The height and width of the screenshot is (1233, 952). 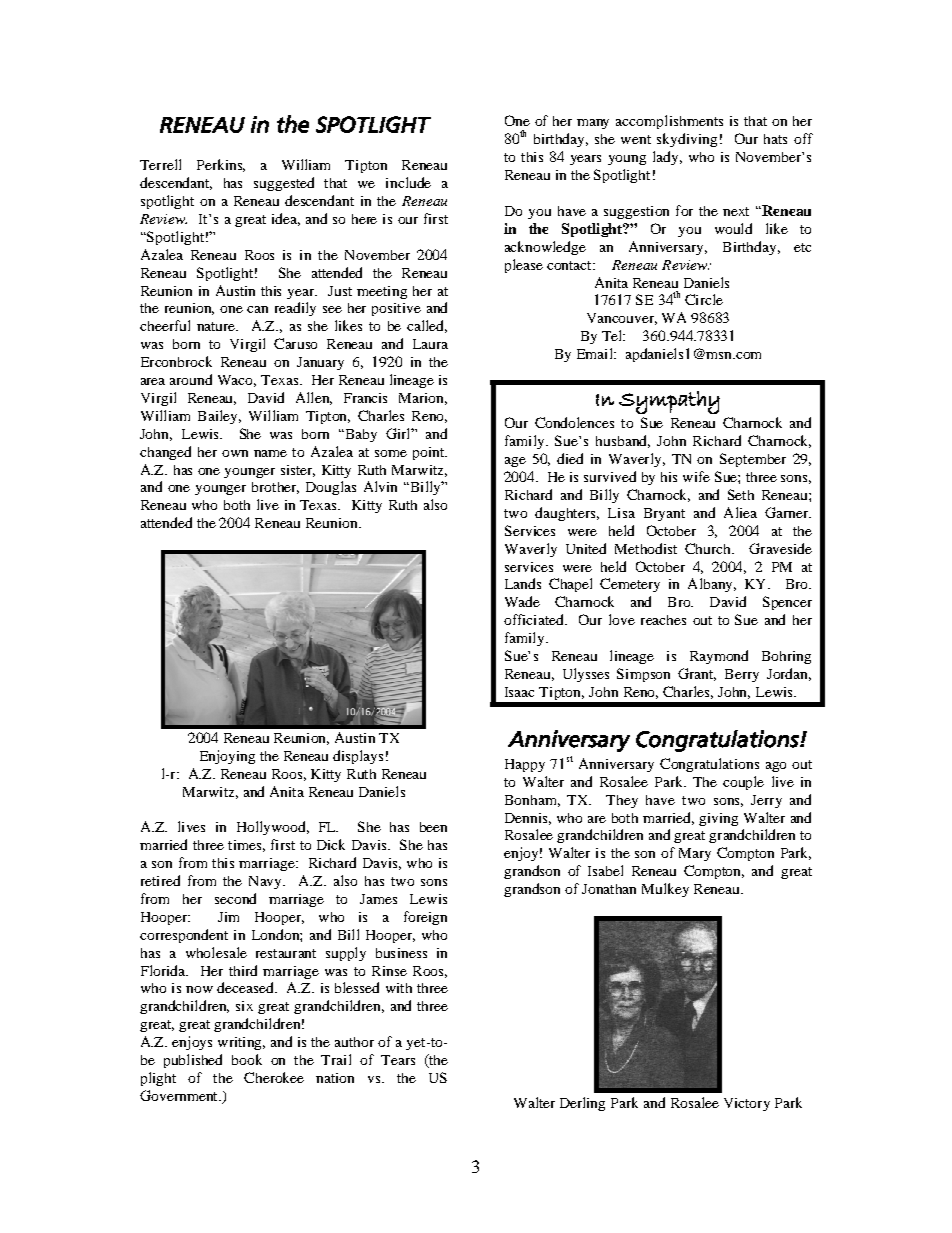 What do you see at coordinates (284, 184) in the screenshot?
I see `suggested` at bounding box center [284, 184].
